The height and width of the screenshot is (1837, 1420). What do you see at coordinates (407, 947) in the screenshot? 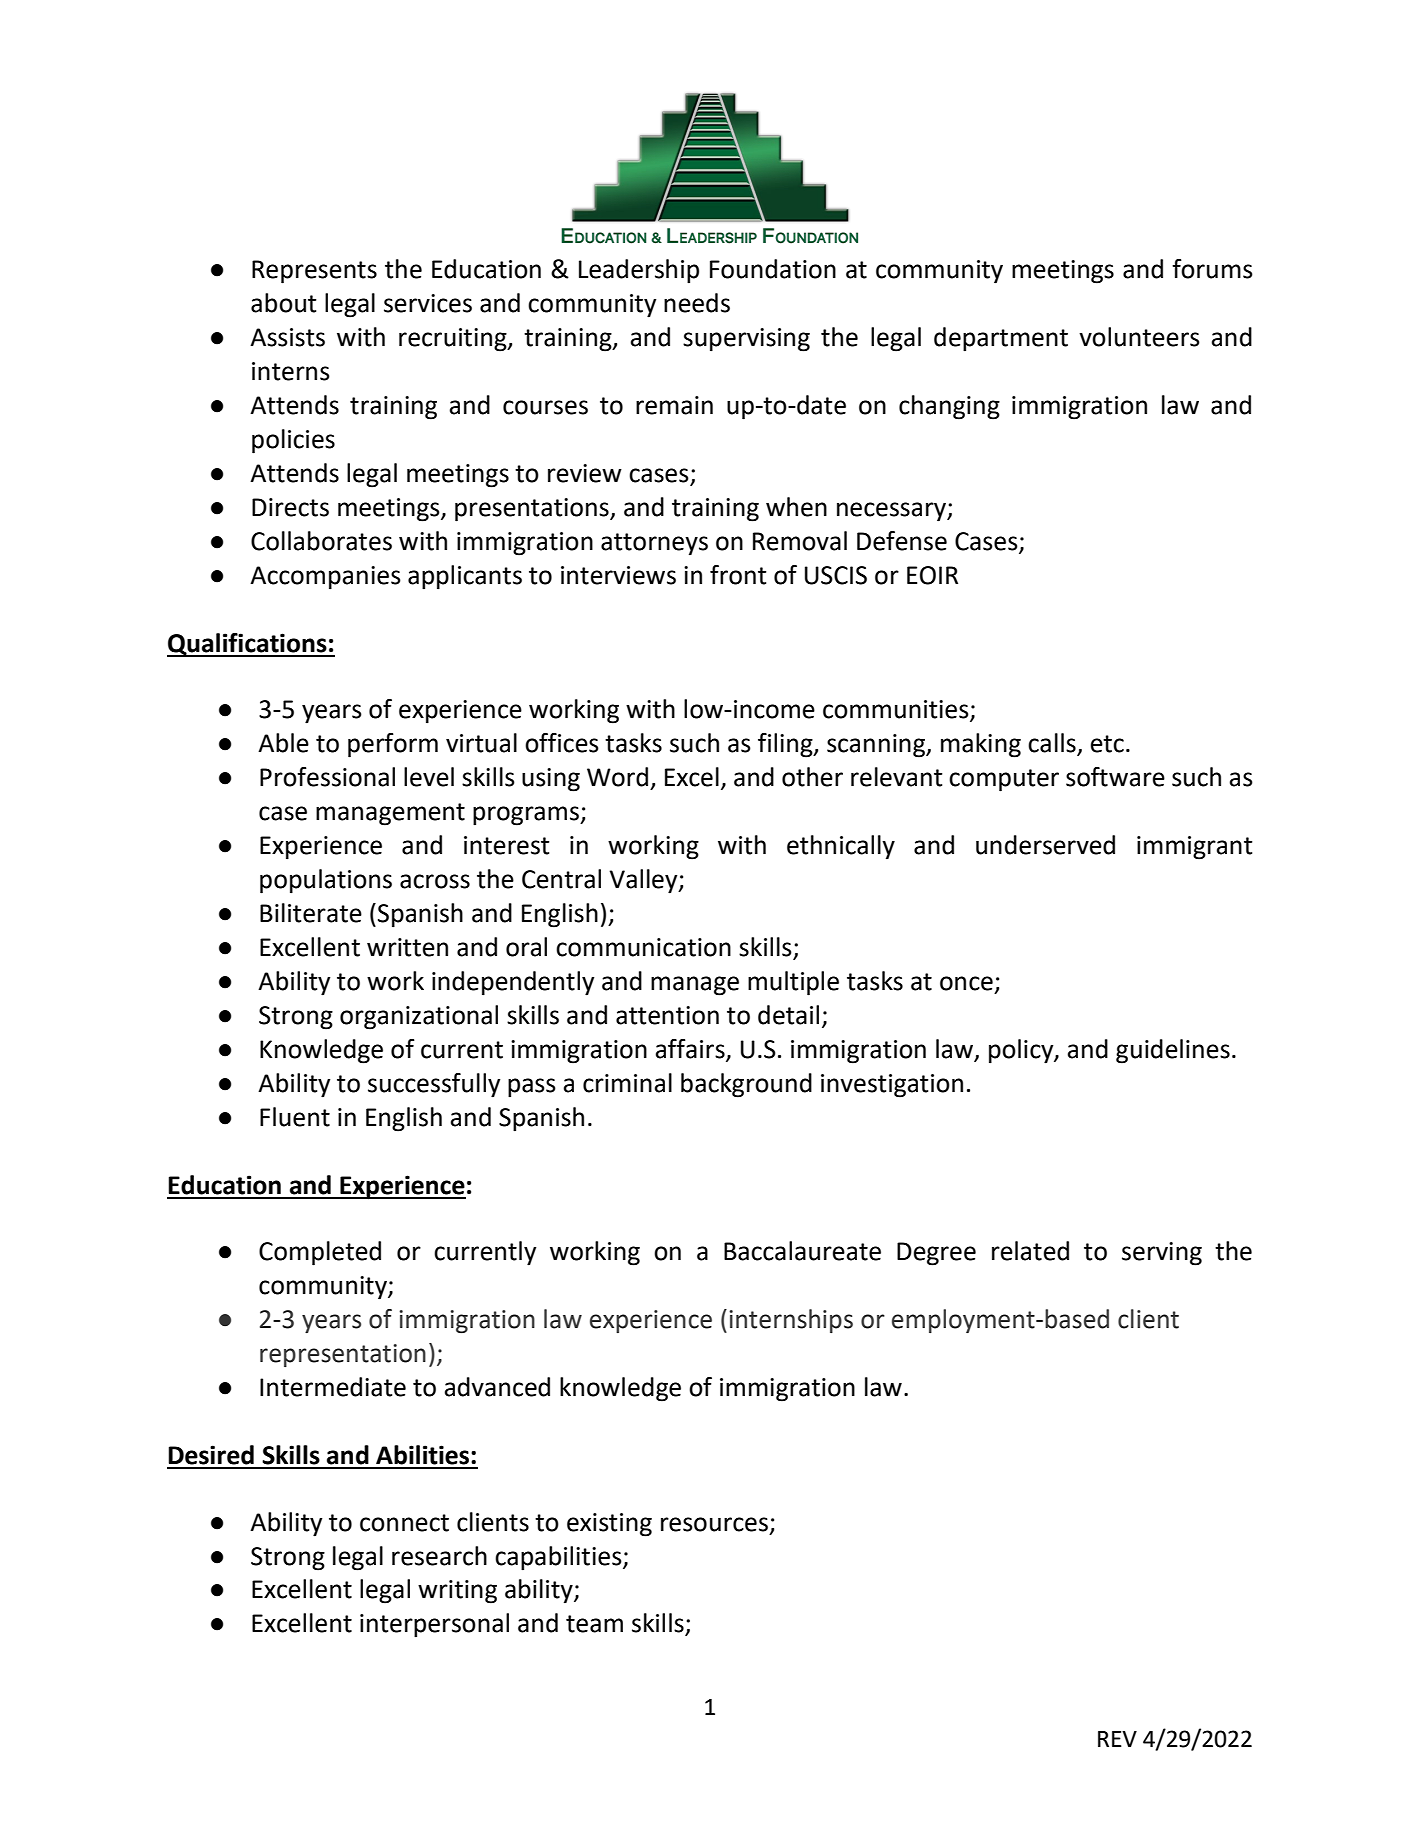
I see `written` at bounding box center [407, 947].
